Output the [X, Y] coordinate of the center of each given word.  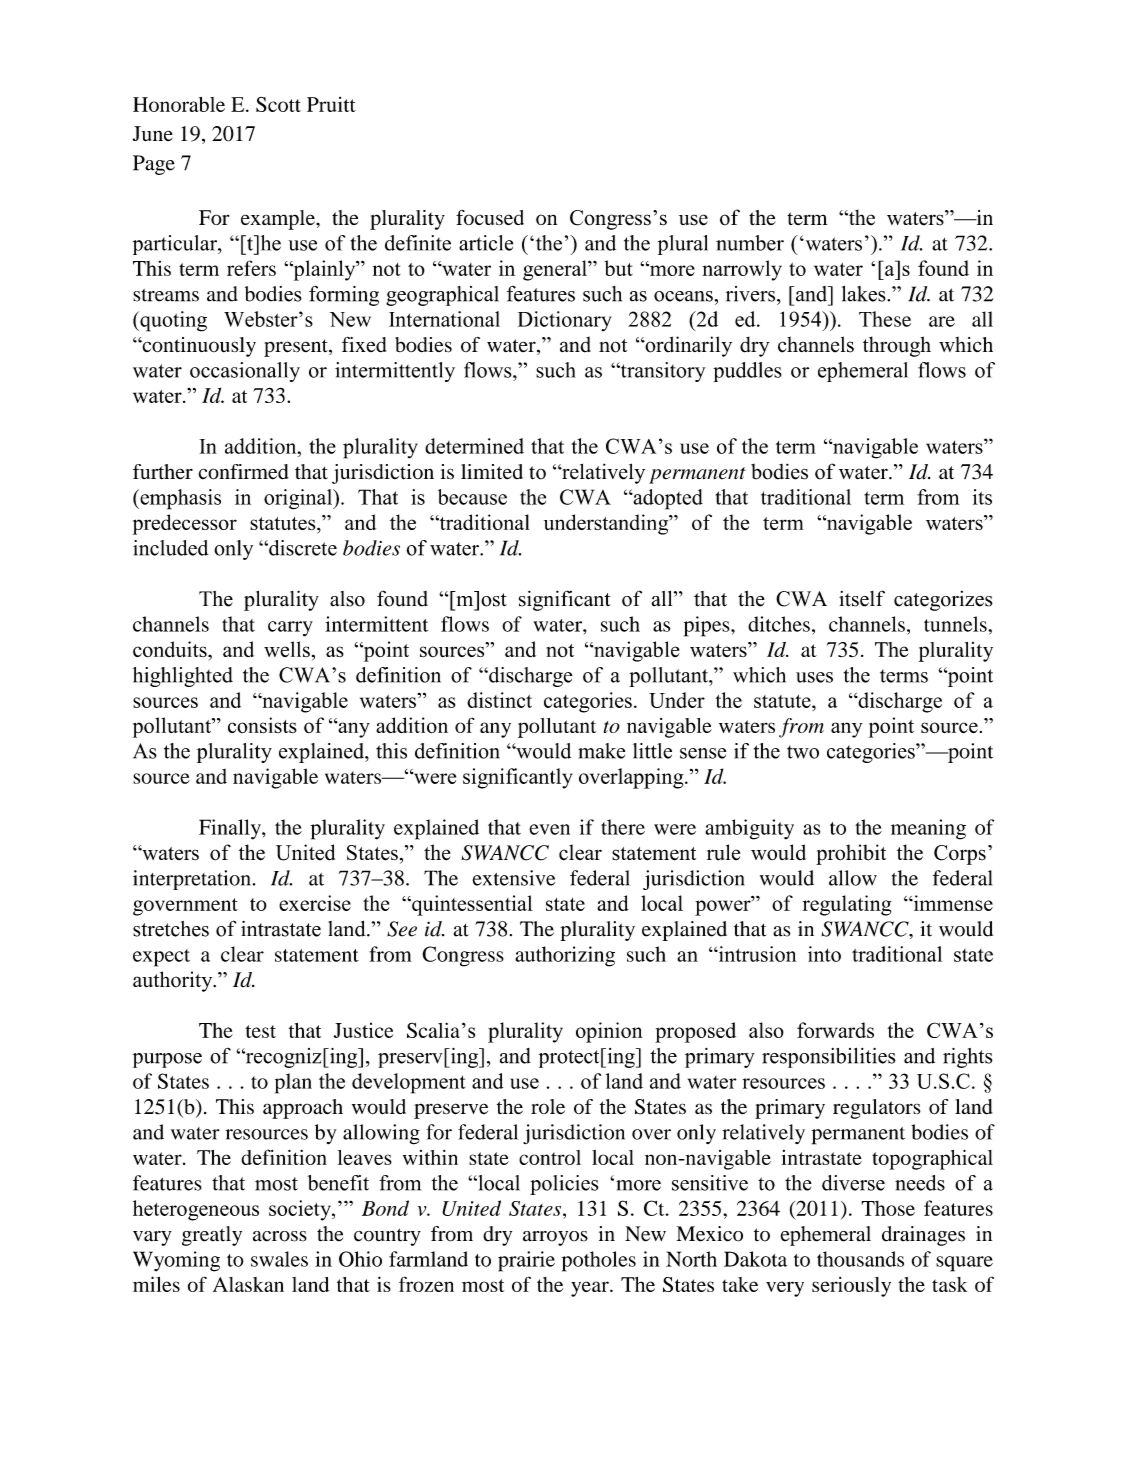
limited [492, 472]
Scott [278, 104]
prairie [526, 1261]
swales [279, 1259]
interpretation [192, 880]
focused [490, 217]
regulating [847, 905]
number [750, 243]
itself [862, 598]
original [299, 499]
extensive [513, 878]
